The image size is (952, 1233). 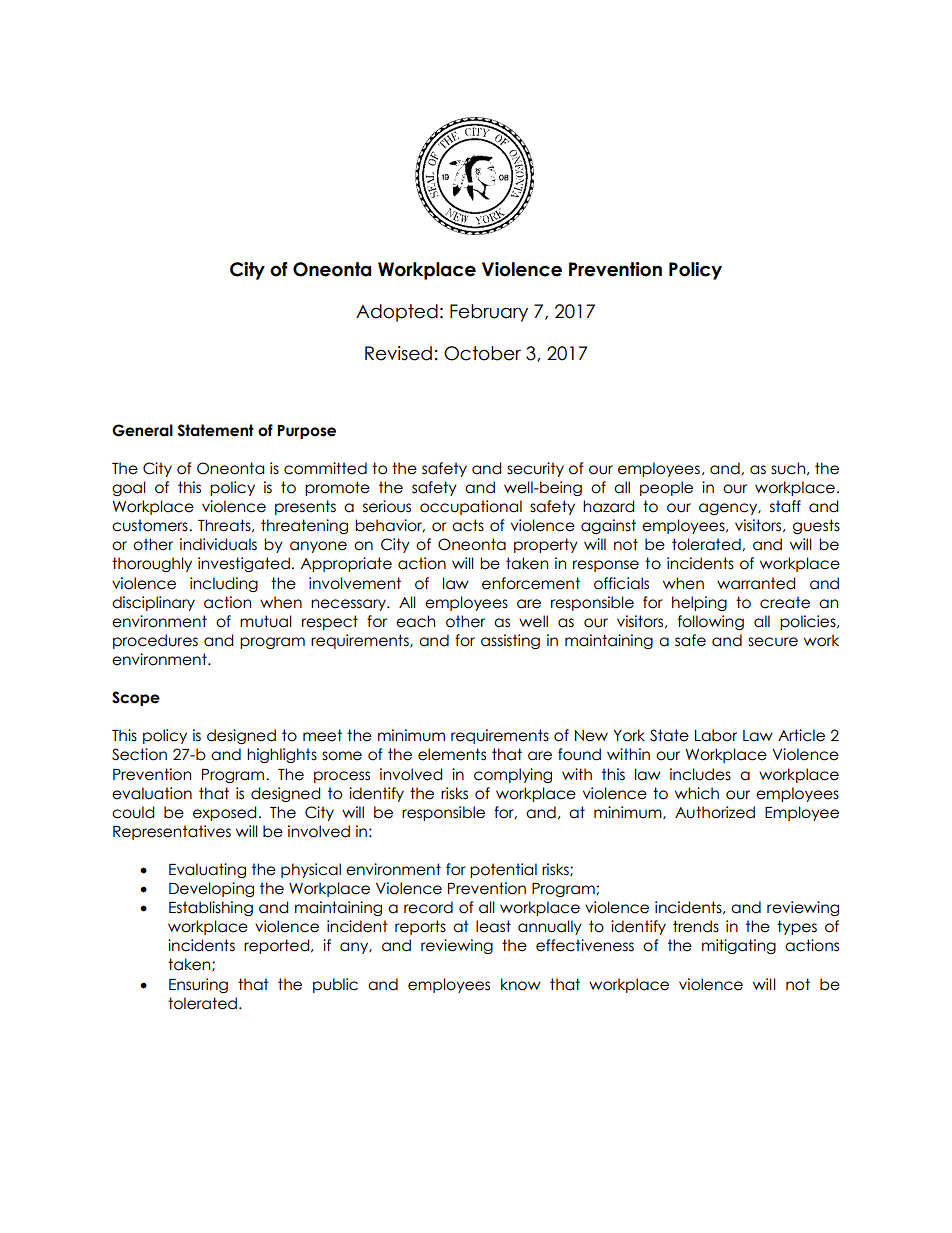 I want to click on Ensuring, so click(x=198, y=985).
